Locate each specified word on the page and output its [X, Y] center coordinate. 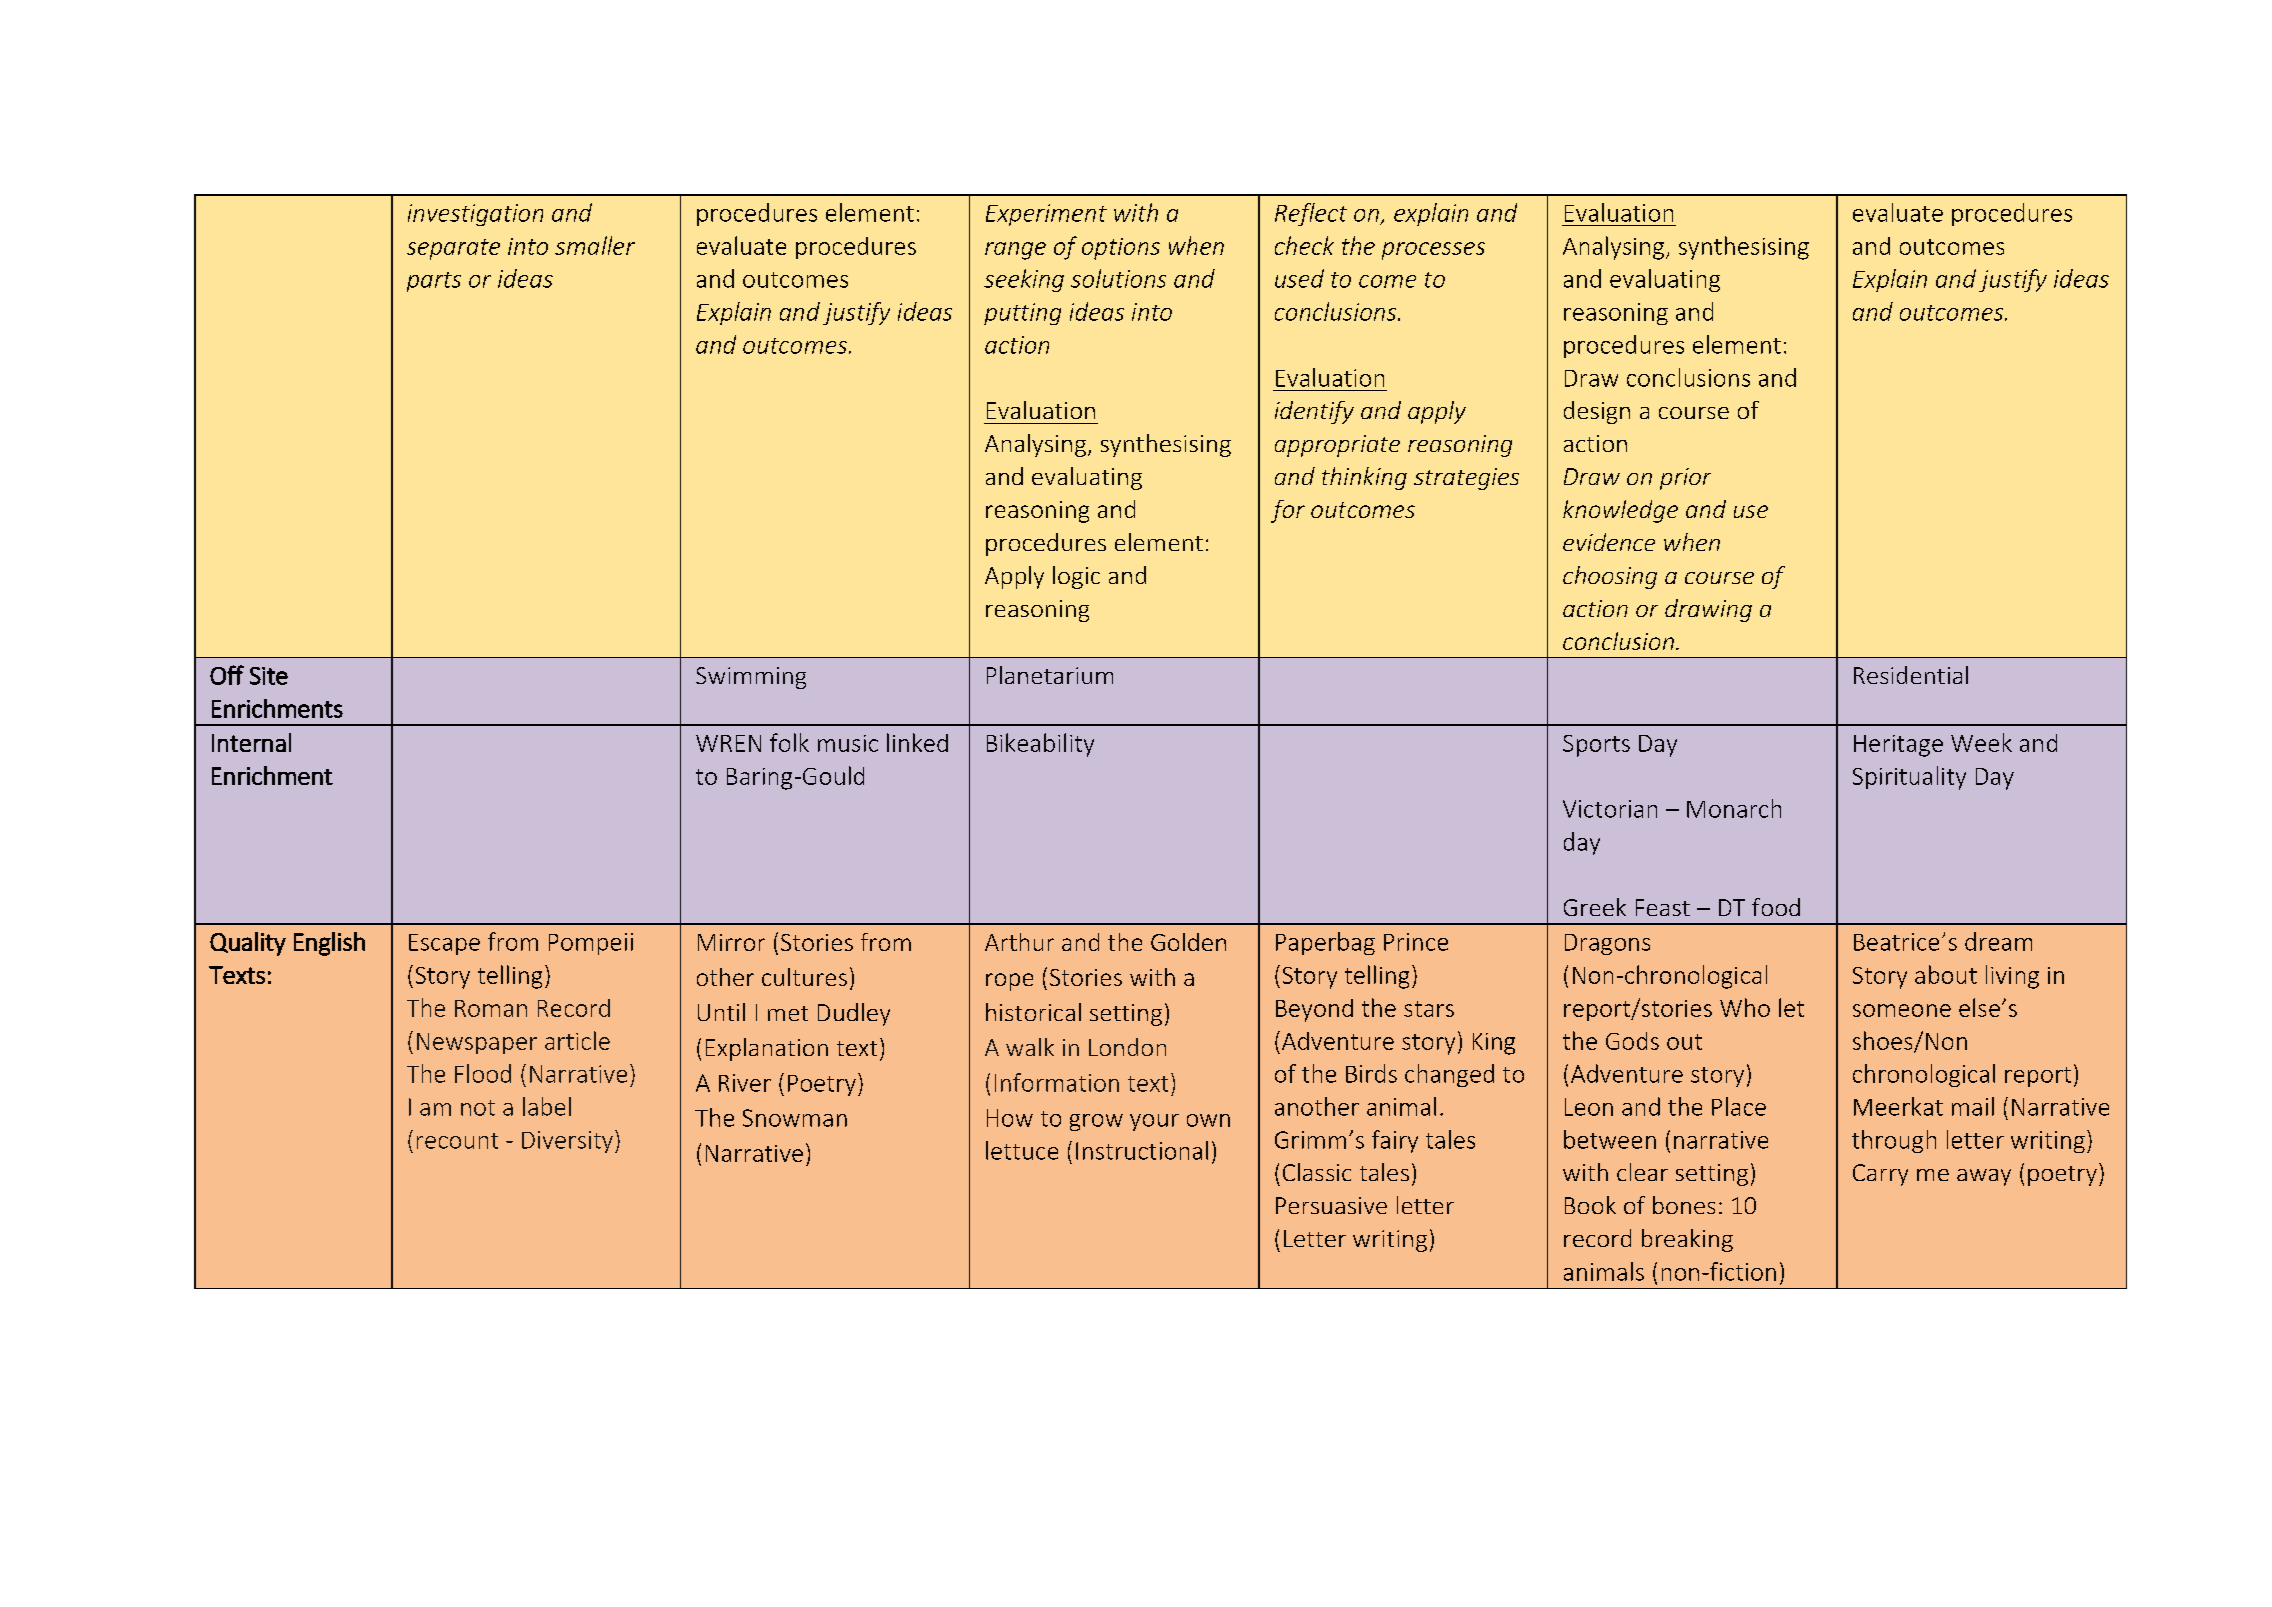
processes [1433, 251]
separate [453, 249]
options [1121, 249]
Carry [1880, 1175]
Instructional [1142, 1150]
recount [457, 1141]
